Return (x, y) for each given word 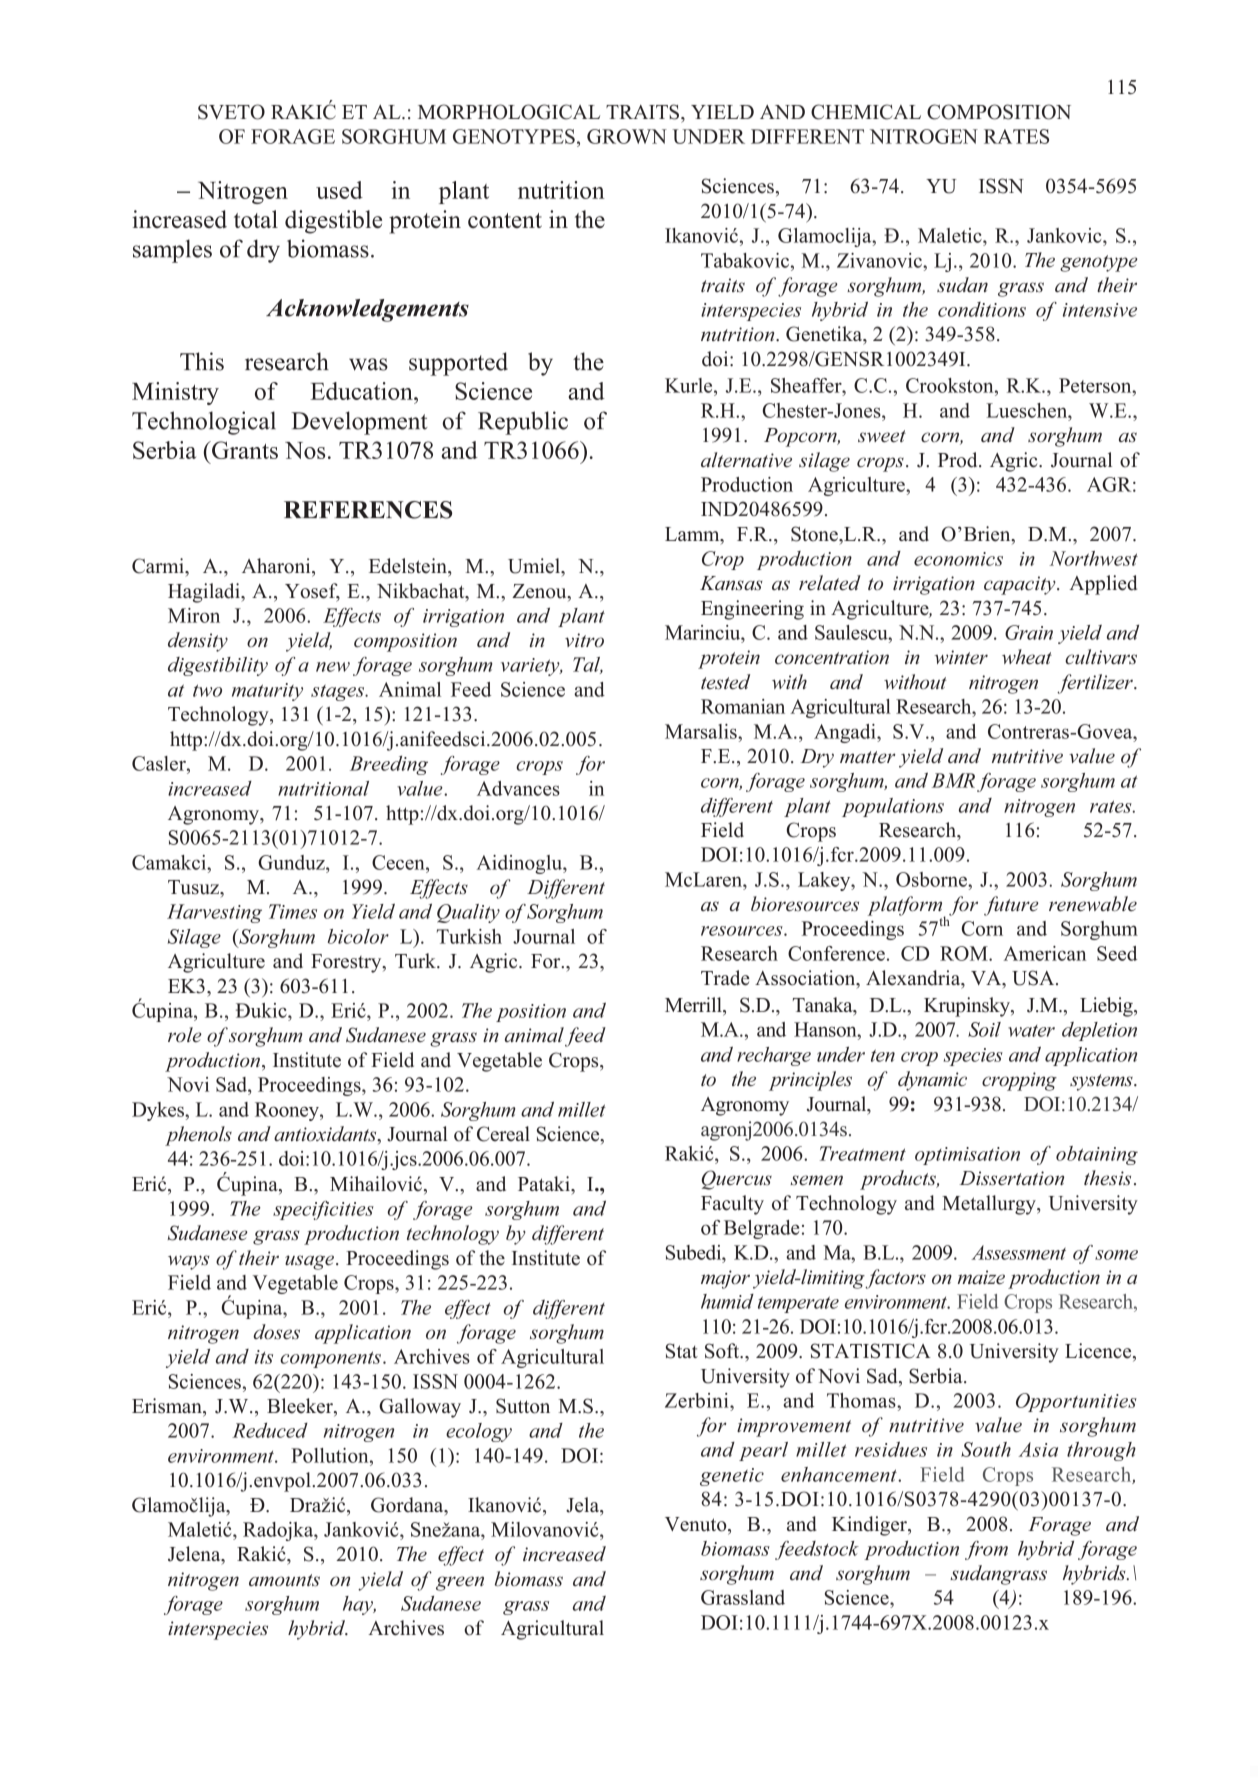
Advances (518, 788)
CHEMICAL (866, 112)
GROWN (627, 136)
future (1011, 906)
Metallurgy (990, 1205)
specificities (323, 1210)
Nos (305, 450)
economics (958, 559)
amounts (284, 1580)
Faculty (732, 1205)
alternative (746, 460)
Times (293, 911)
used (339, 190)
